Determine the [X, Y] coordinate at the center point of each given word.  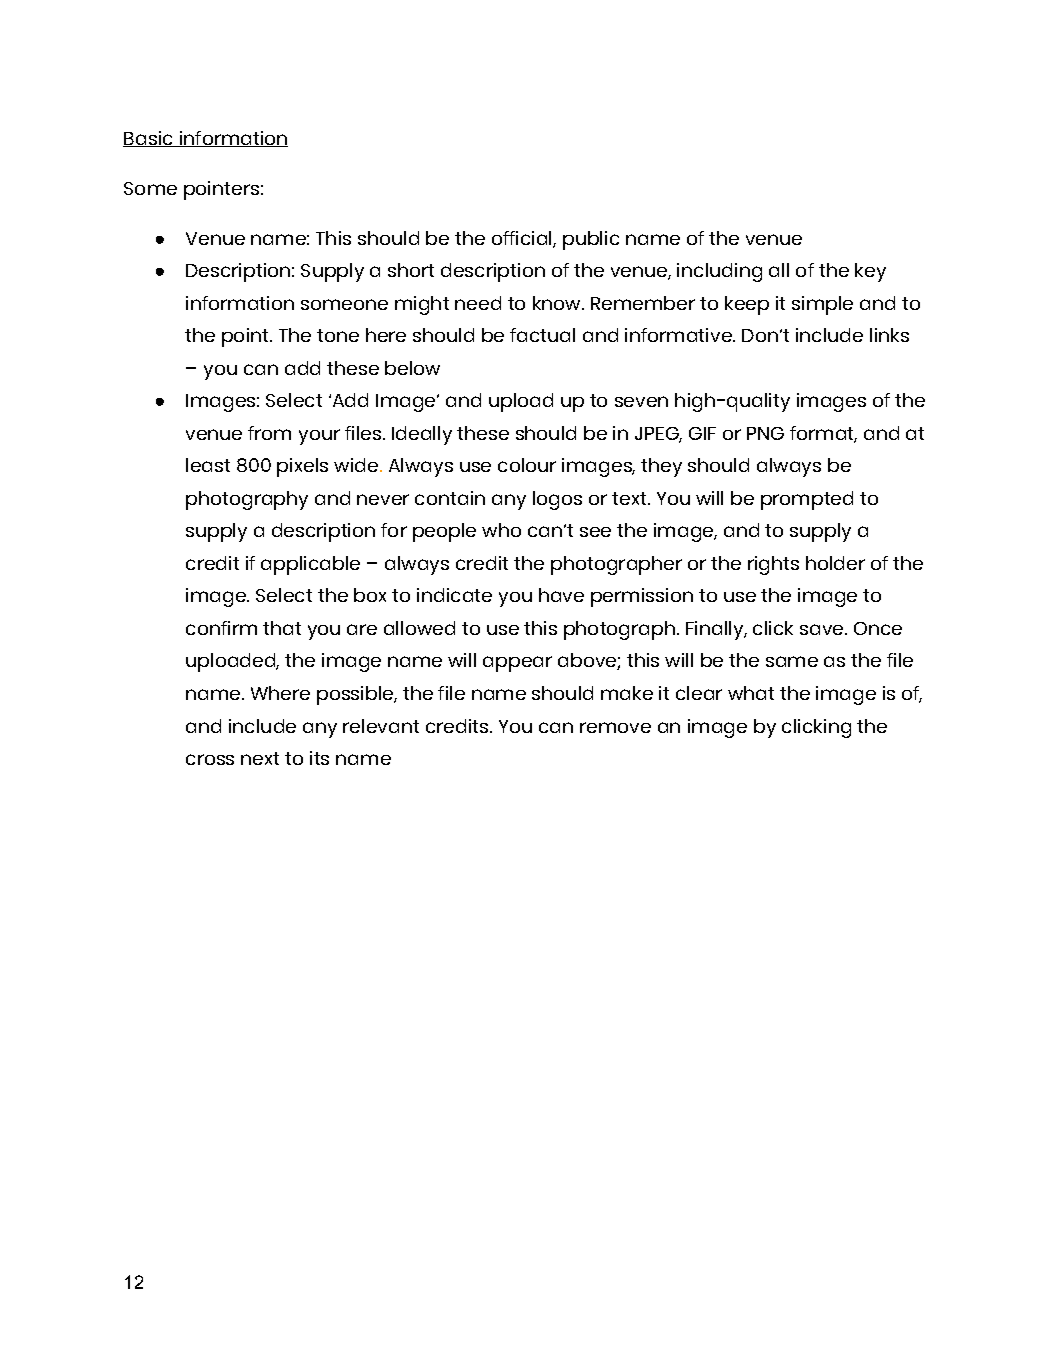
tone [338, 335]
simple [822, 305]
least [208, 465]
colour [527, 465]
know [558, 303]
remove [615, 727]
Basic [149, 139]
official [523, 239]
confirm [221, 628]
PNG [765, 433]
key [870, 272]
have [561, 595]
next [260, 758]
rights [773, 565]
